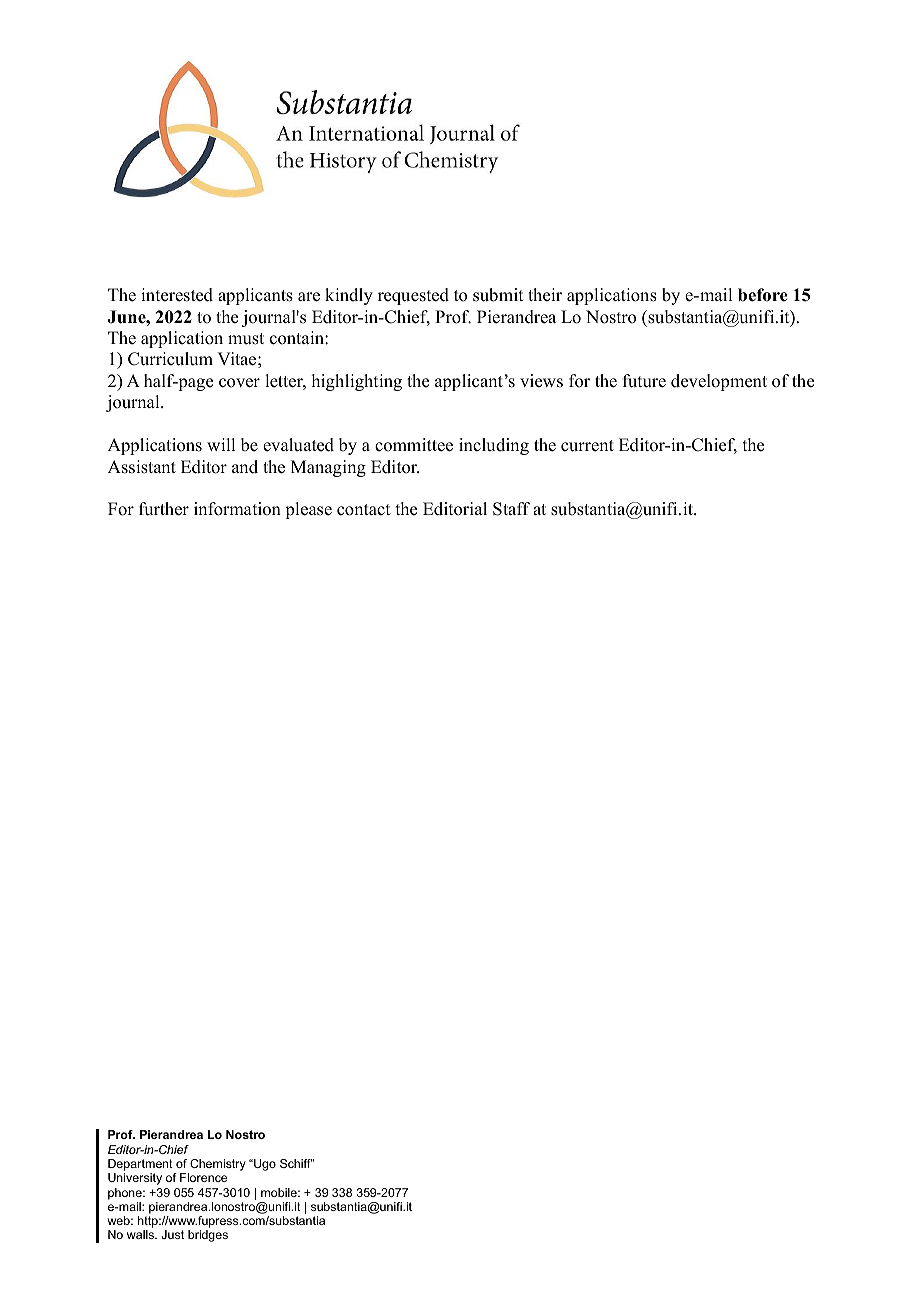 This document has height=1308, width=924. I want to click on requested, so click(413, 296).
